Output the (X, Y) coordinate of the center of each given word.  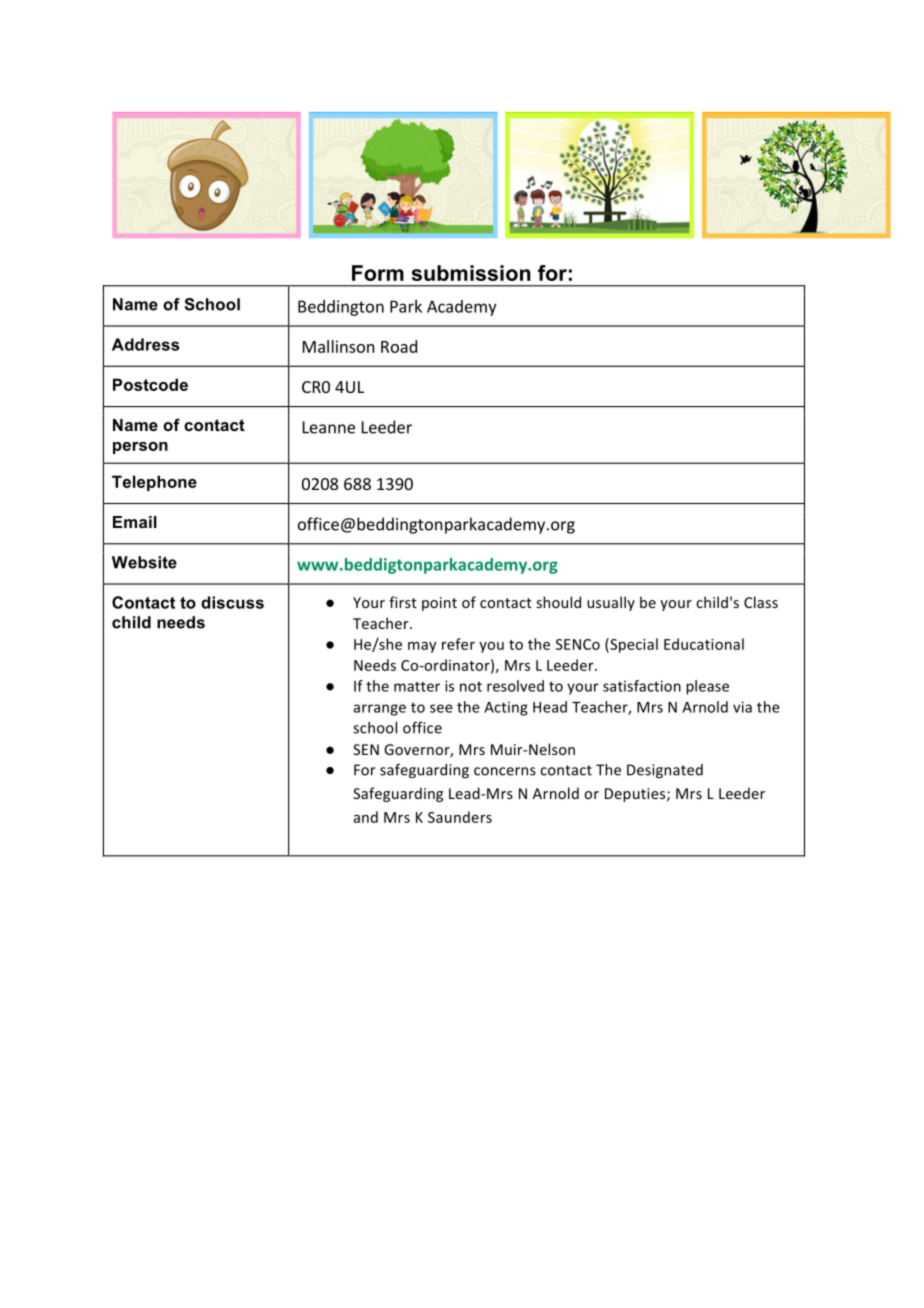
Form (378, 273)
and (366, 817)
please (707, 687)
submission (471, 273)
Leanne (329, 427)
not (471, 687)
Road (399, 346)
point (439, 604)
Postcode (150, 384)
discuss (232, 602)
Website (144, 562)
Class (761, 602)
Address (146, 344)
